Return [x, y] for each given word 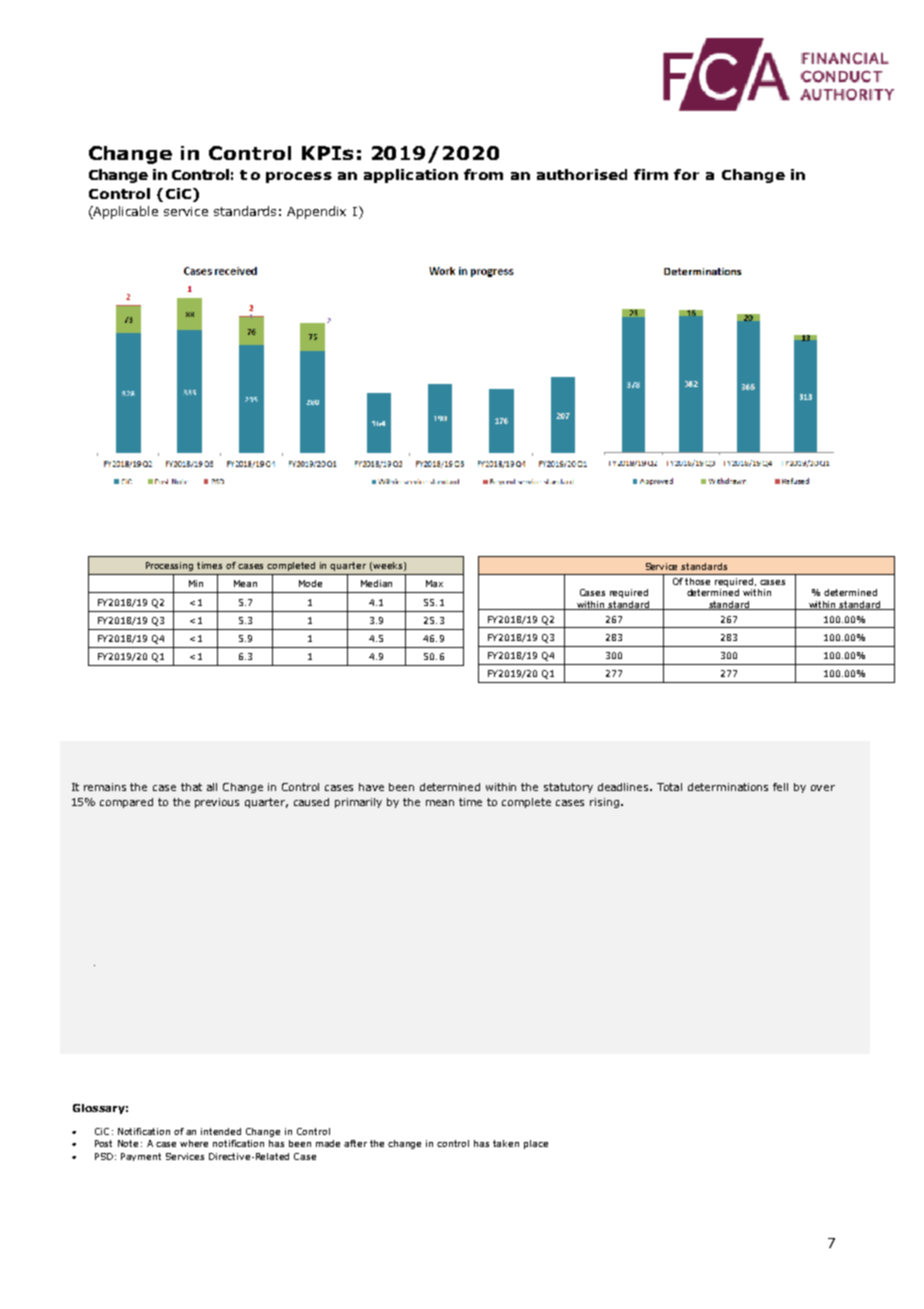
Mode [310, 583]
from [483, 174]
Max [434, 583]
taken [506, 1143]
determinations [728, 787]
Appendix [316, 212]
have [371, 787]
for [686, 174]
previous [217, 803]
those [697, 581]
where [194, 1143]
